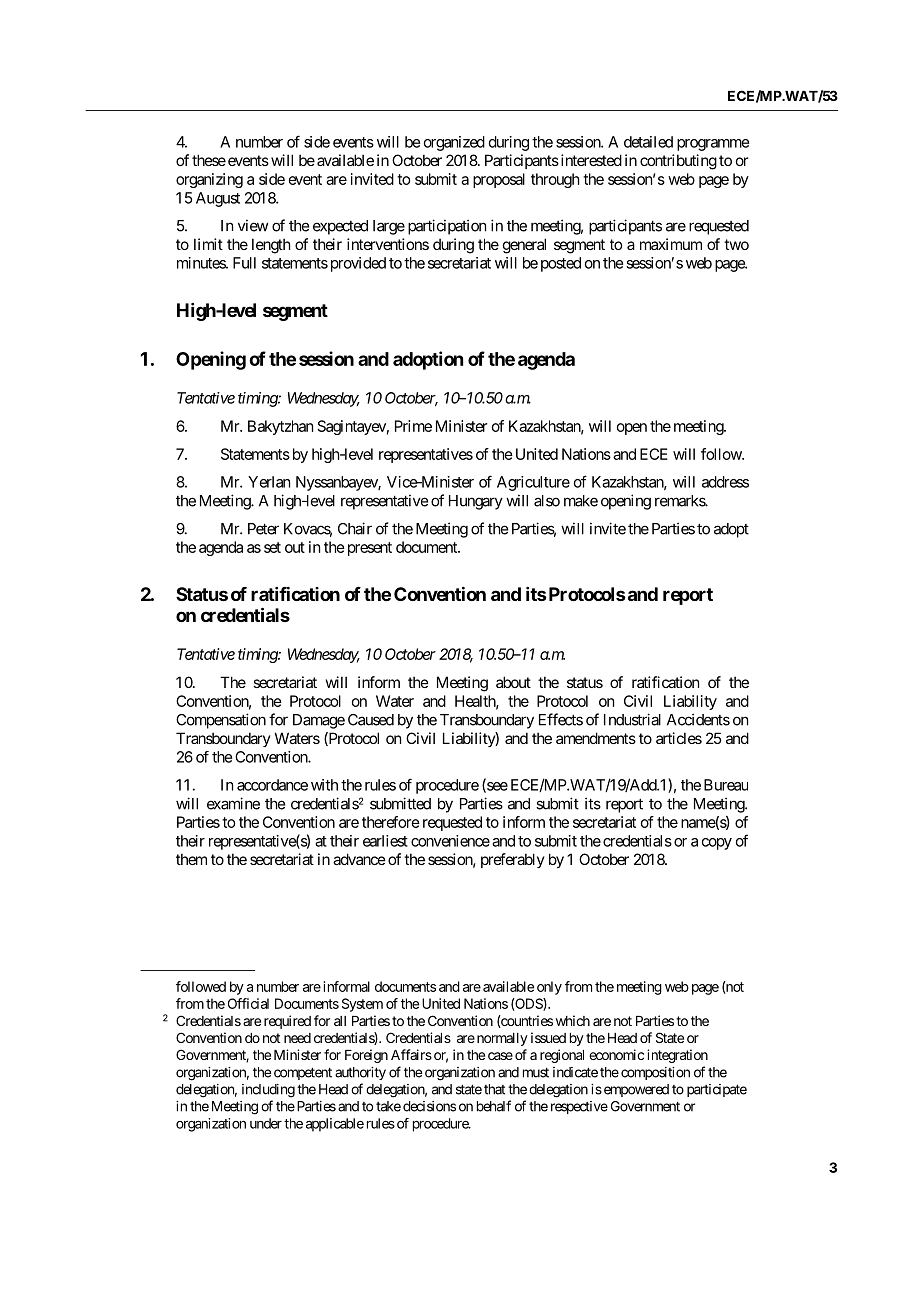 The image size is (924, 1308). What do you see at coordinates (272, 785) in the document?
I see `accordance` at bounding box center [272, 785].
